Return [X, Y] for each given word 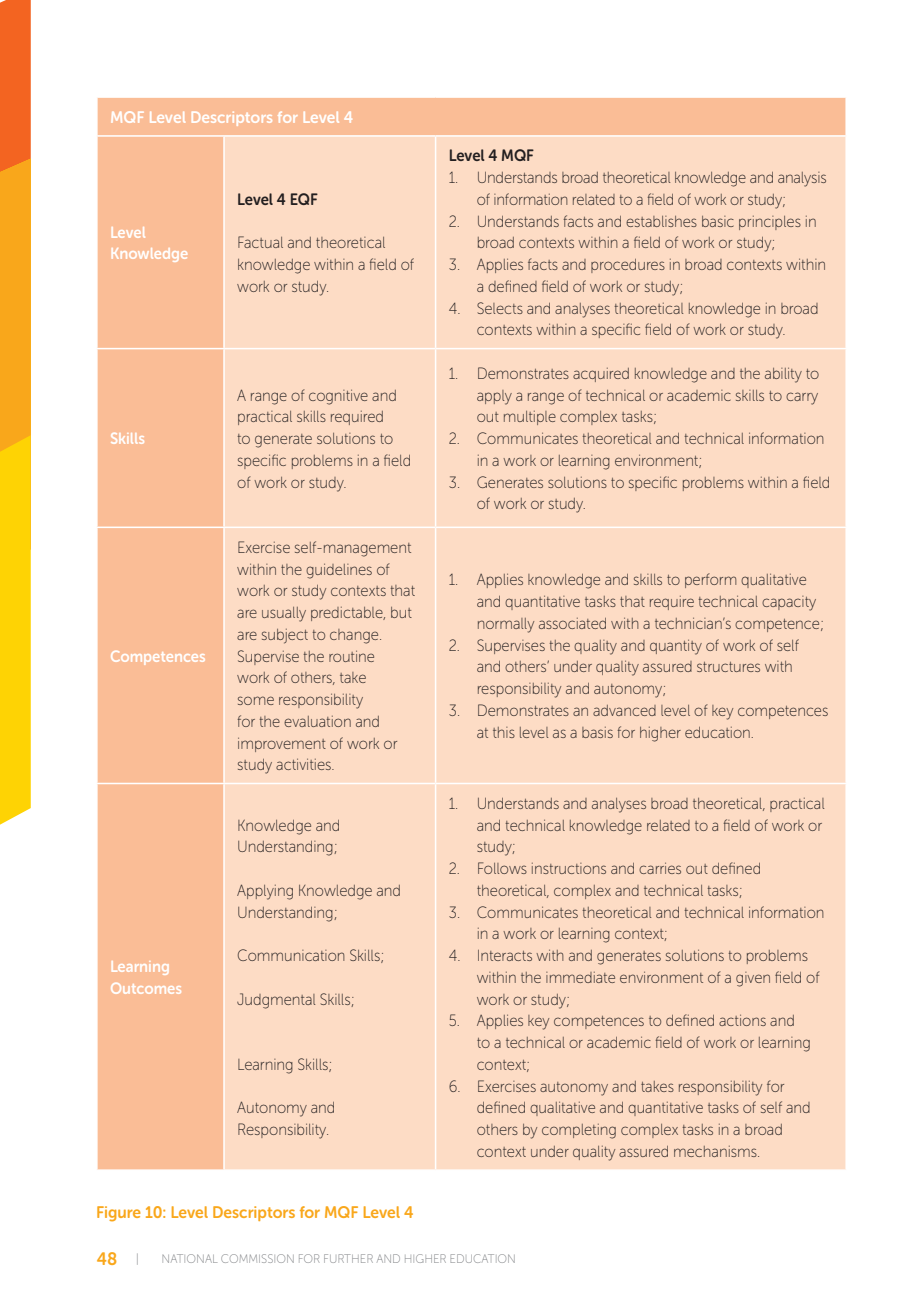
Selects [500, 308]
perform [710, 580]
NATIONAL [189, 1258]
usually [284, 614]
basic [718, 221]
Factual [260, 242]
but [401, 612]
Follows [502, 868]
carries [660, 868]
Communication [291, 955]
